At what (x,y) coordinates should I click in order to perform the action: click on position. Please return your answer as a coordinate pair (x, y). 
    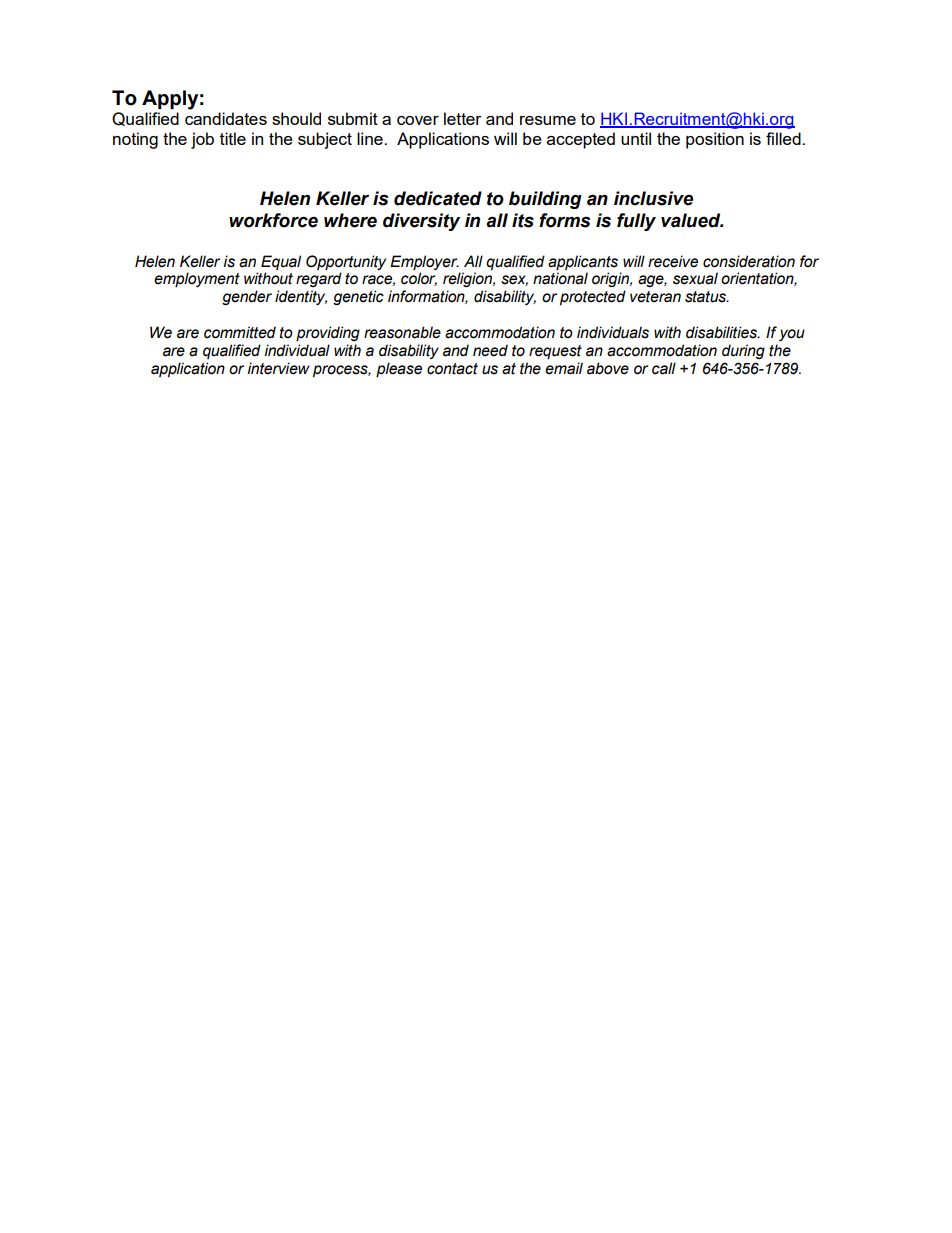
    Looking at the image, I should click on (715, 140).
